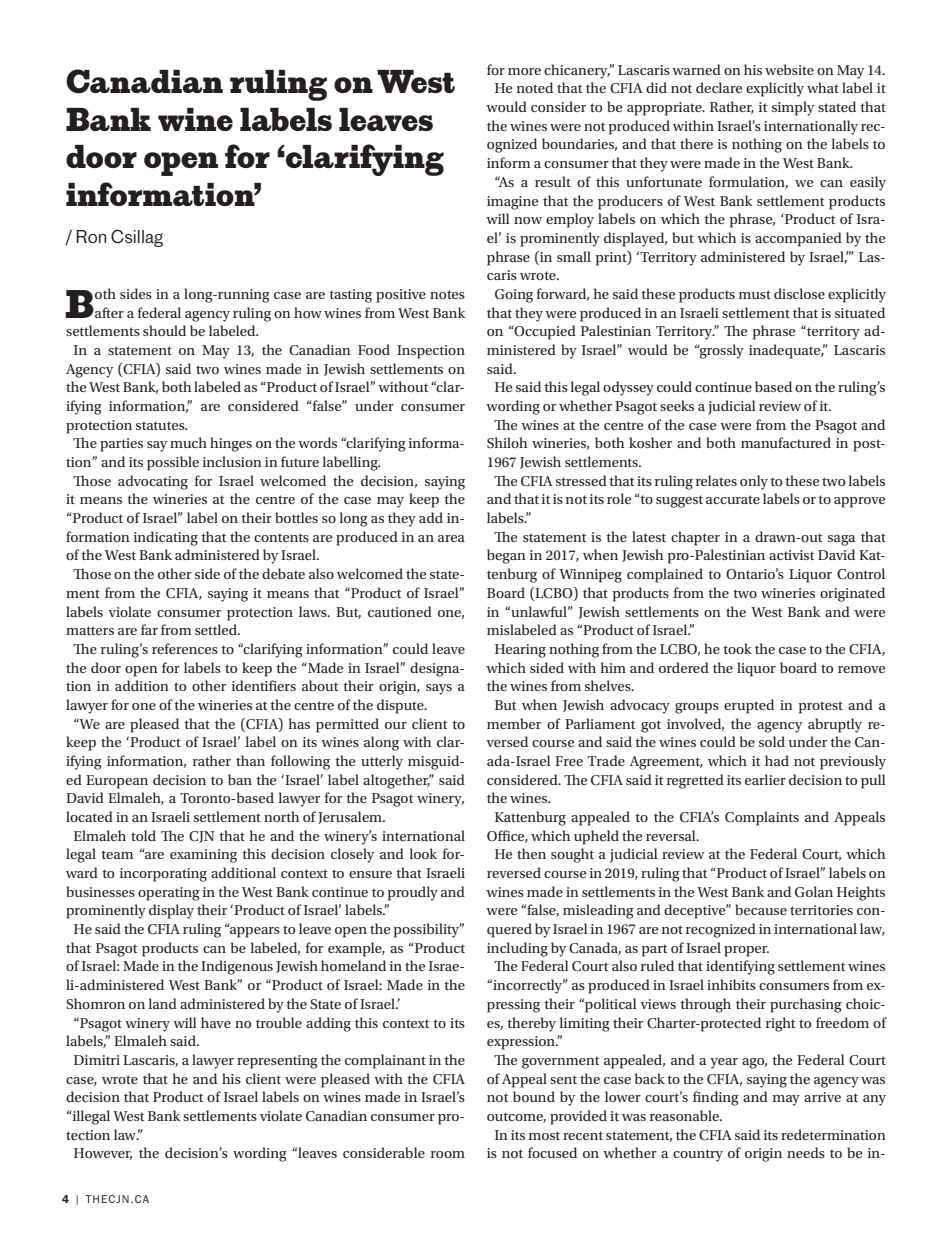  What do you see at coordinates (350, 296) in the image?
I see `tasting` at bounding box center [350, 296].
